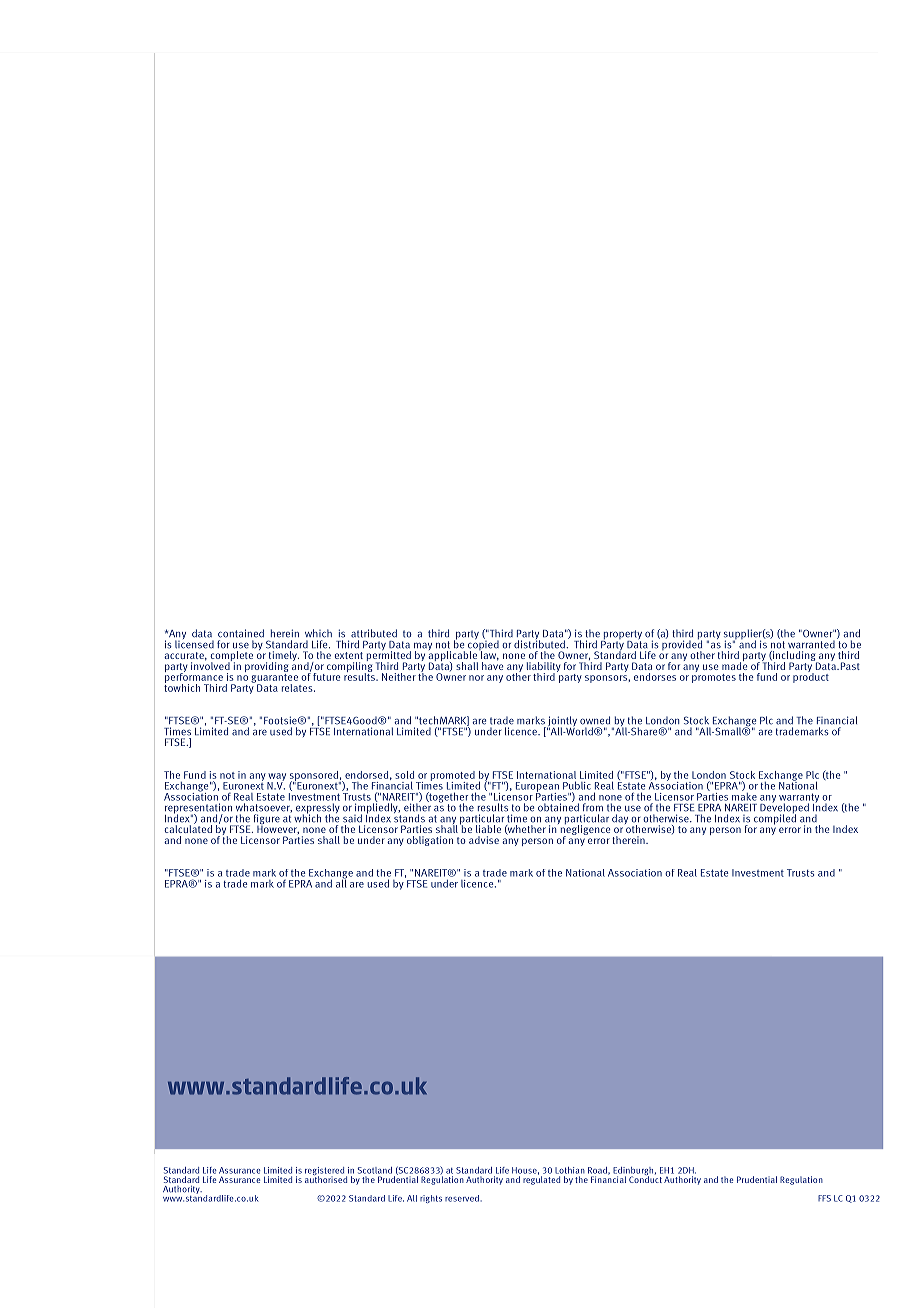 The image size is (924, 1308). What do you see at coordinates (188, 828) in the document?
I see `calculated` at bounding box center [188, 828].
